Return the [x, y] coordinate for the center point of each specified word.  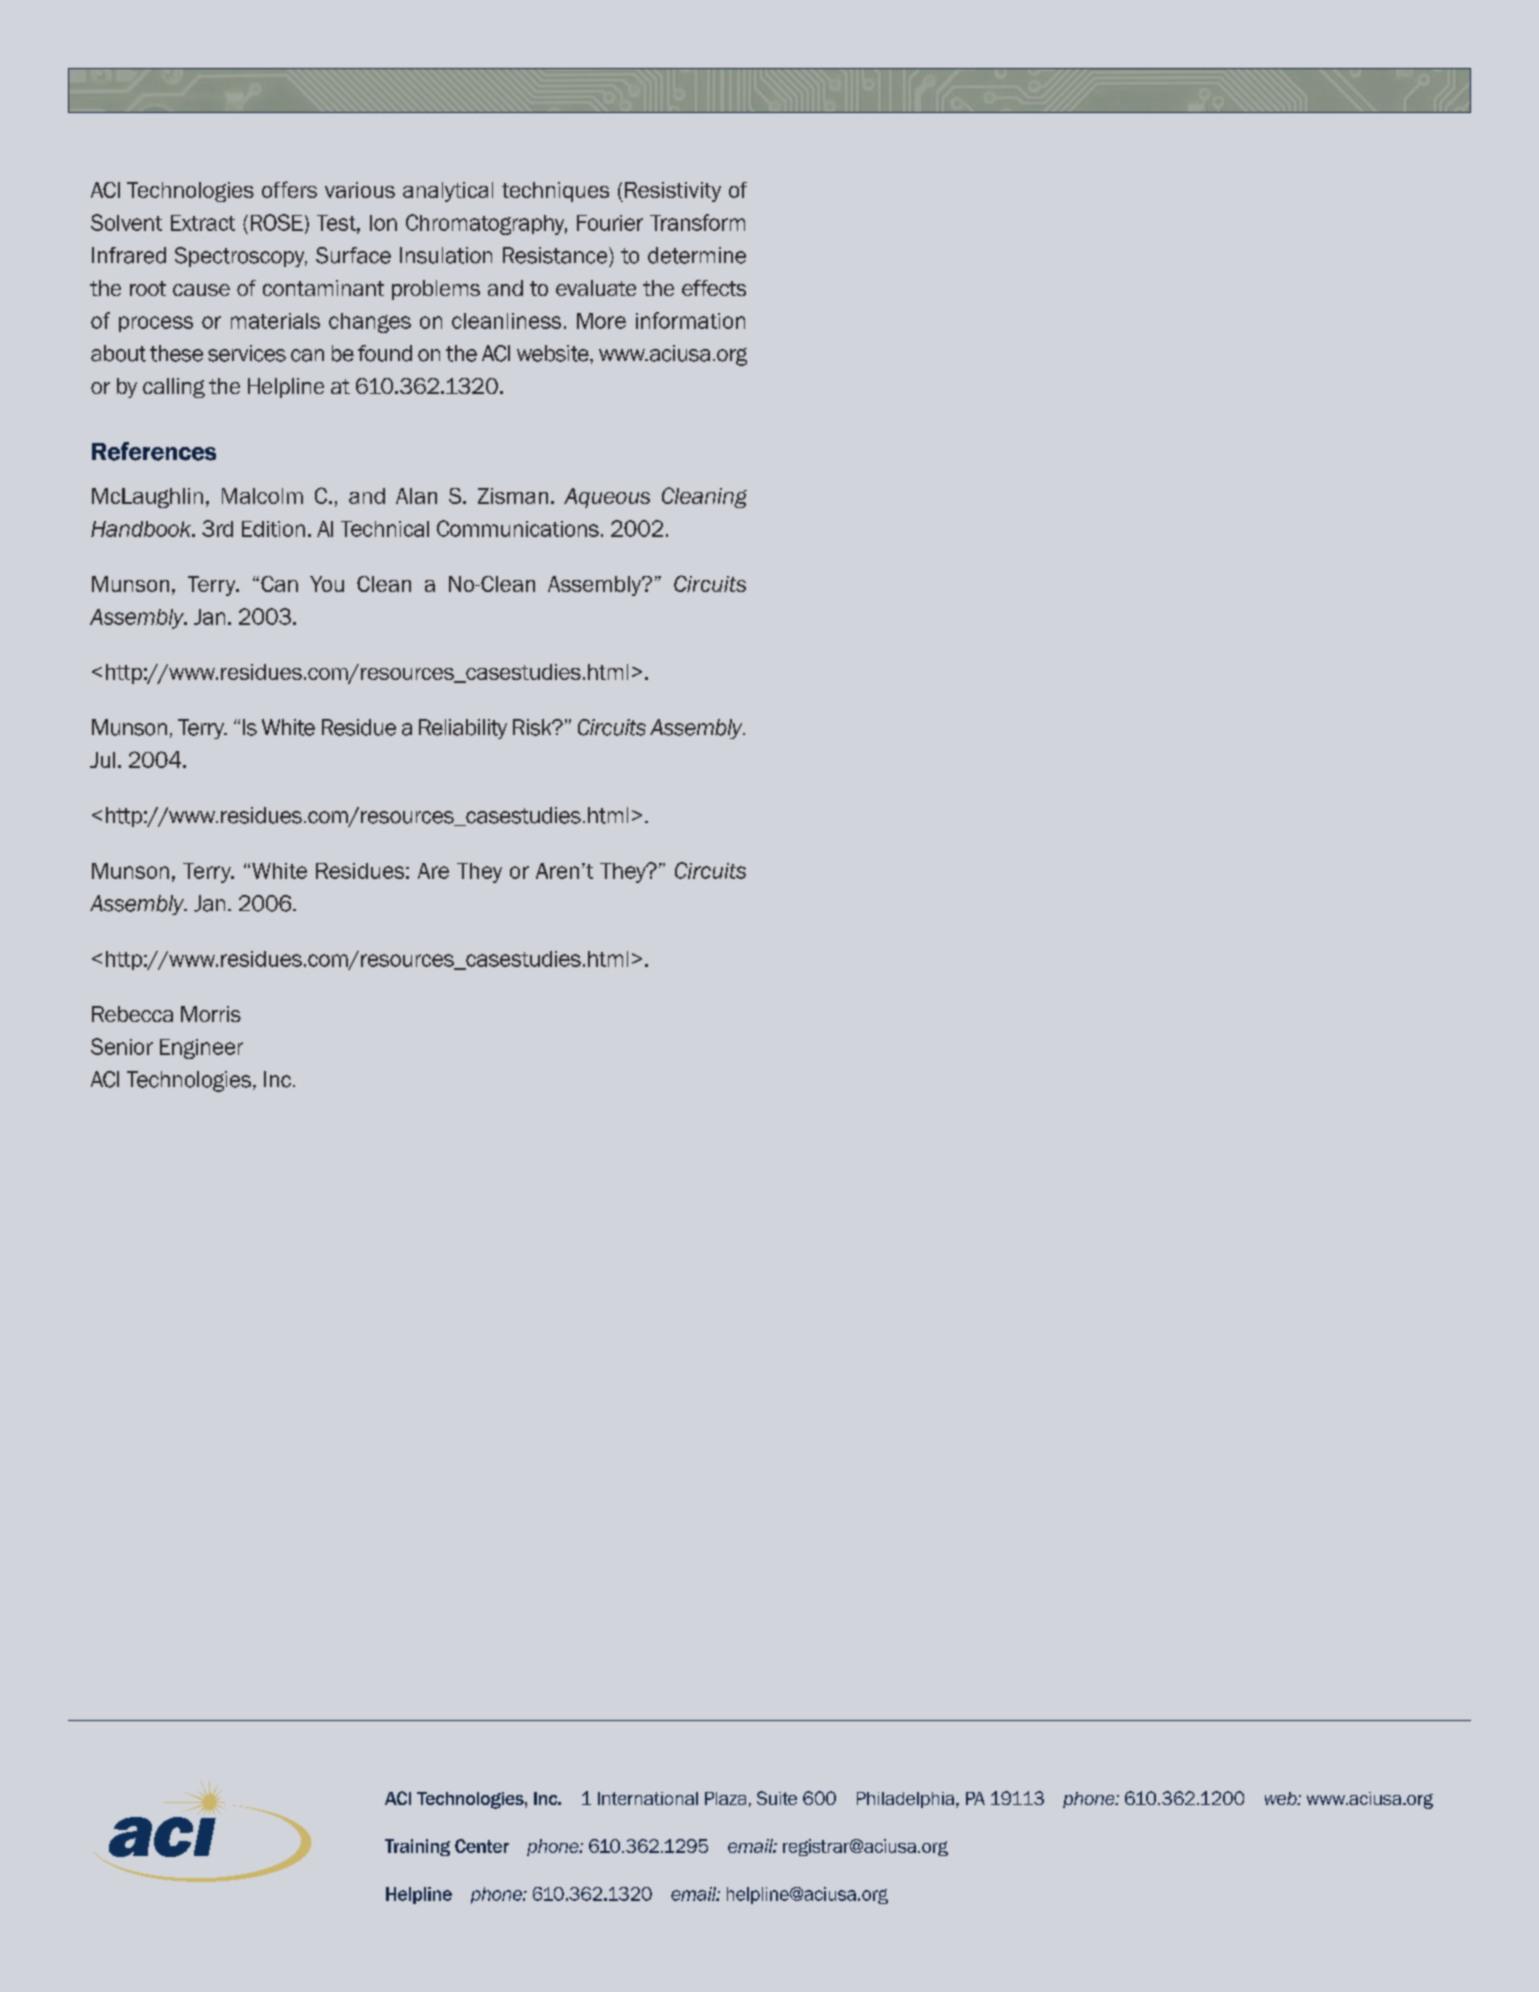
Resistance [556, 255]
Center [482, 1846]
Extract [203, 223]
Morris [211, 1014]
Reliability [463, 729]
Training [417, 1847]
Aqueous [607, 498]
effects [714, 288]
